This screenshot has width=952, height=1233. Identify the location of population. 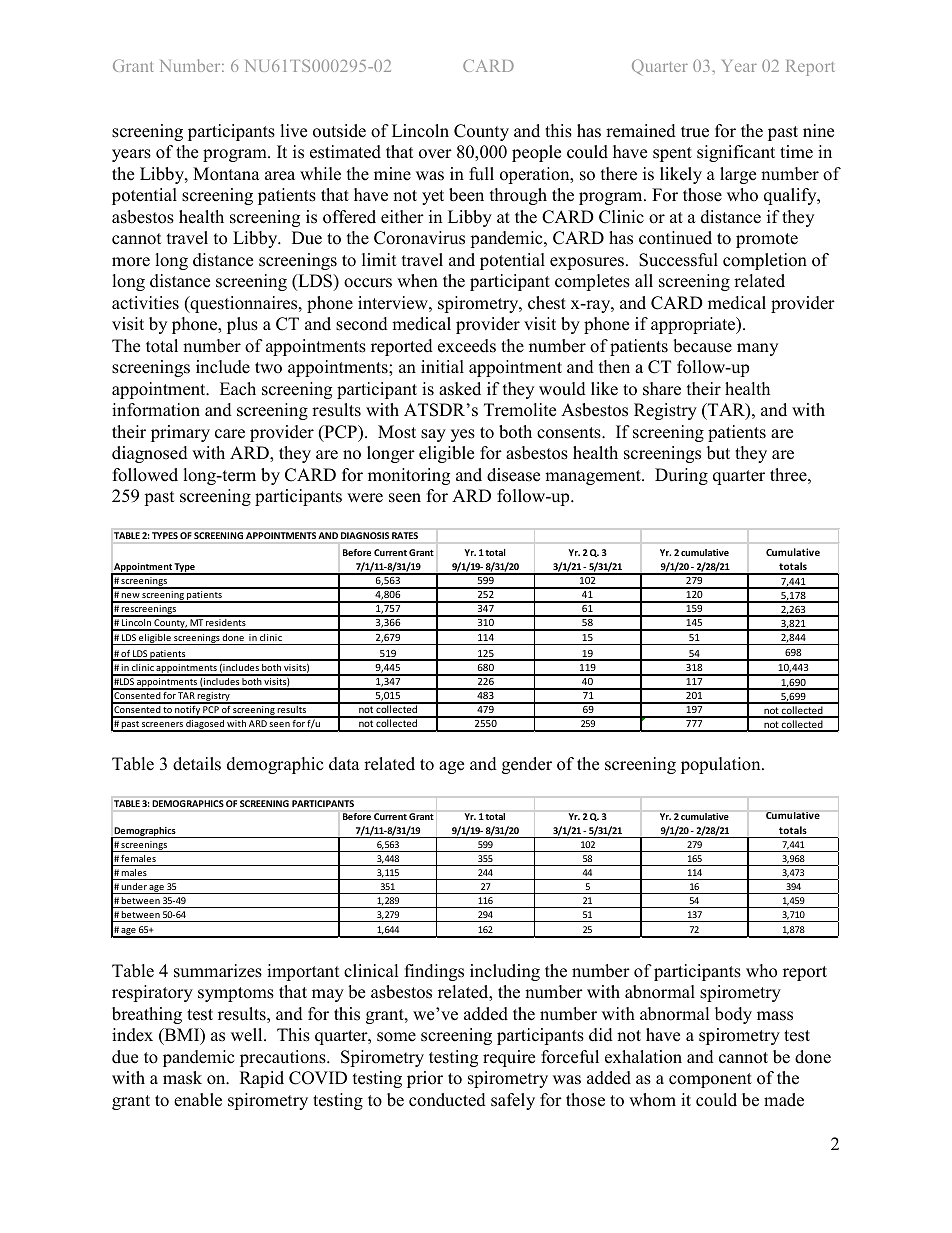
(722, 765).
